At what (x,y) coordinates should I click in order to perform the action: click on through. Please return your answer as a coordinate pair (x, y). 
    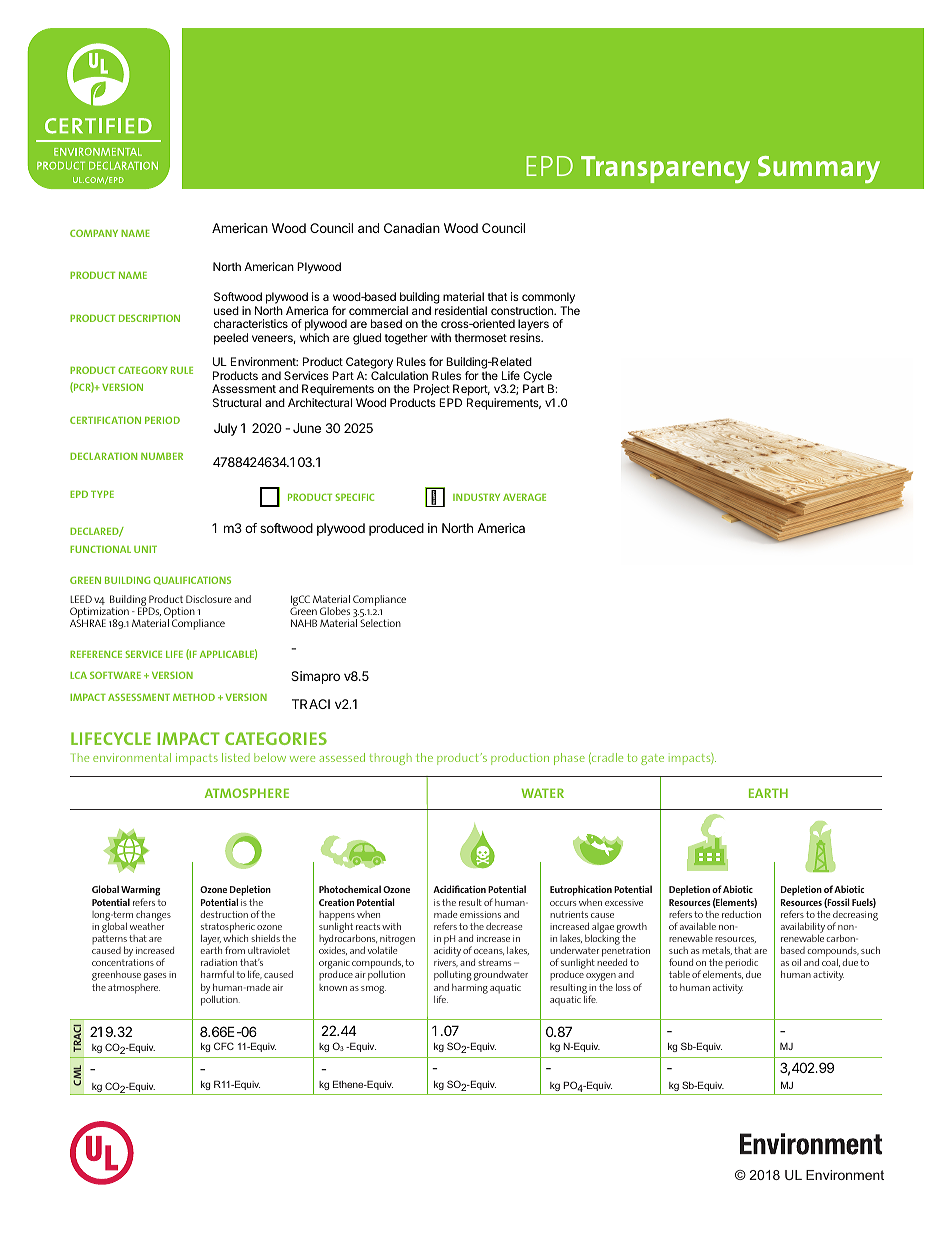
    Looking at the image, I should click on (390, 759).
